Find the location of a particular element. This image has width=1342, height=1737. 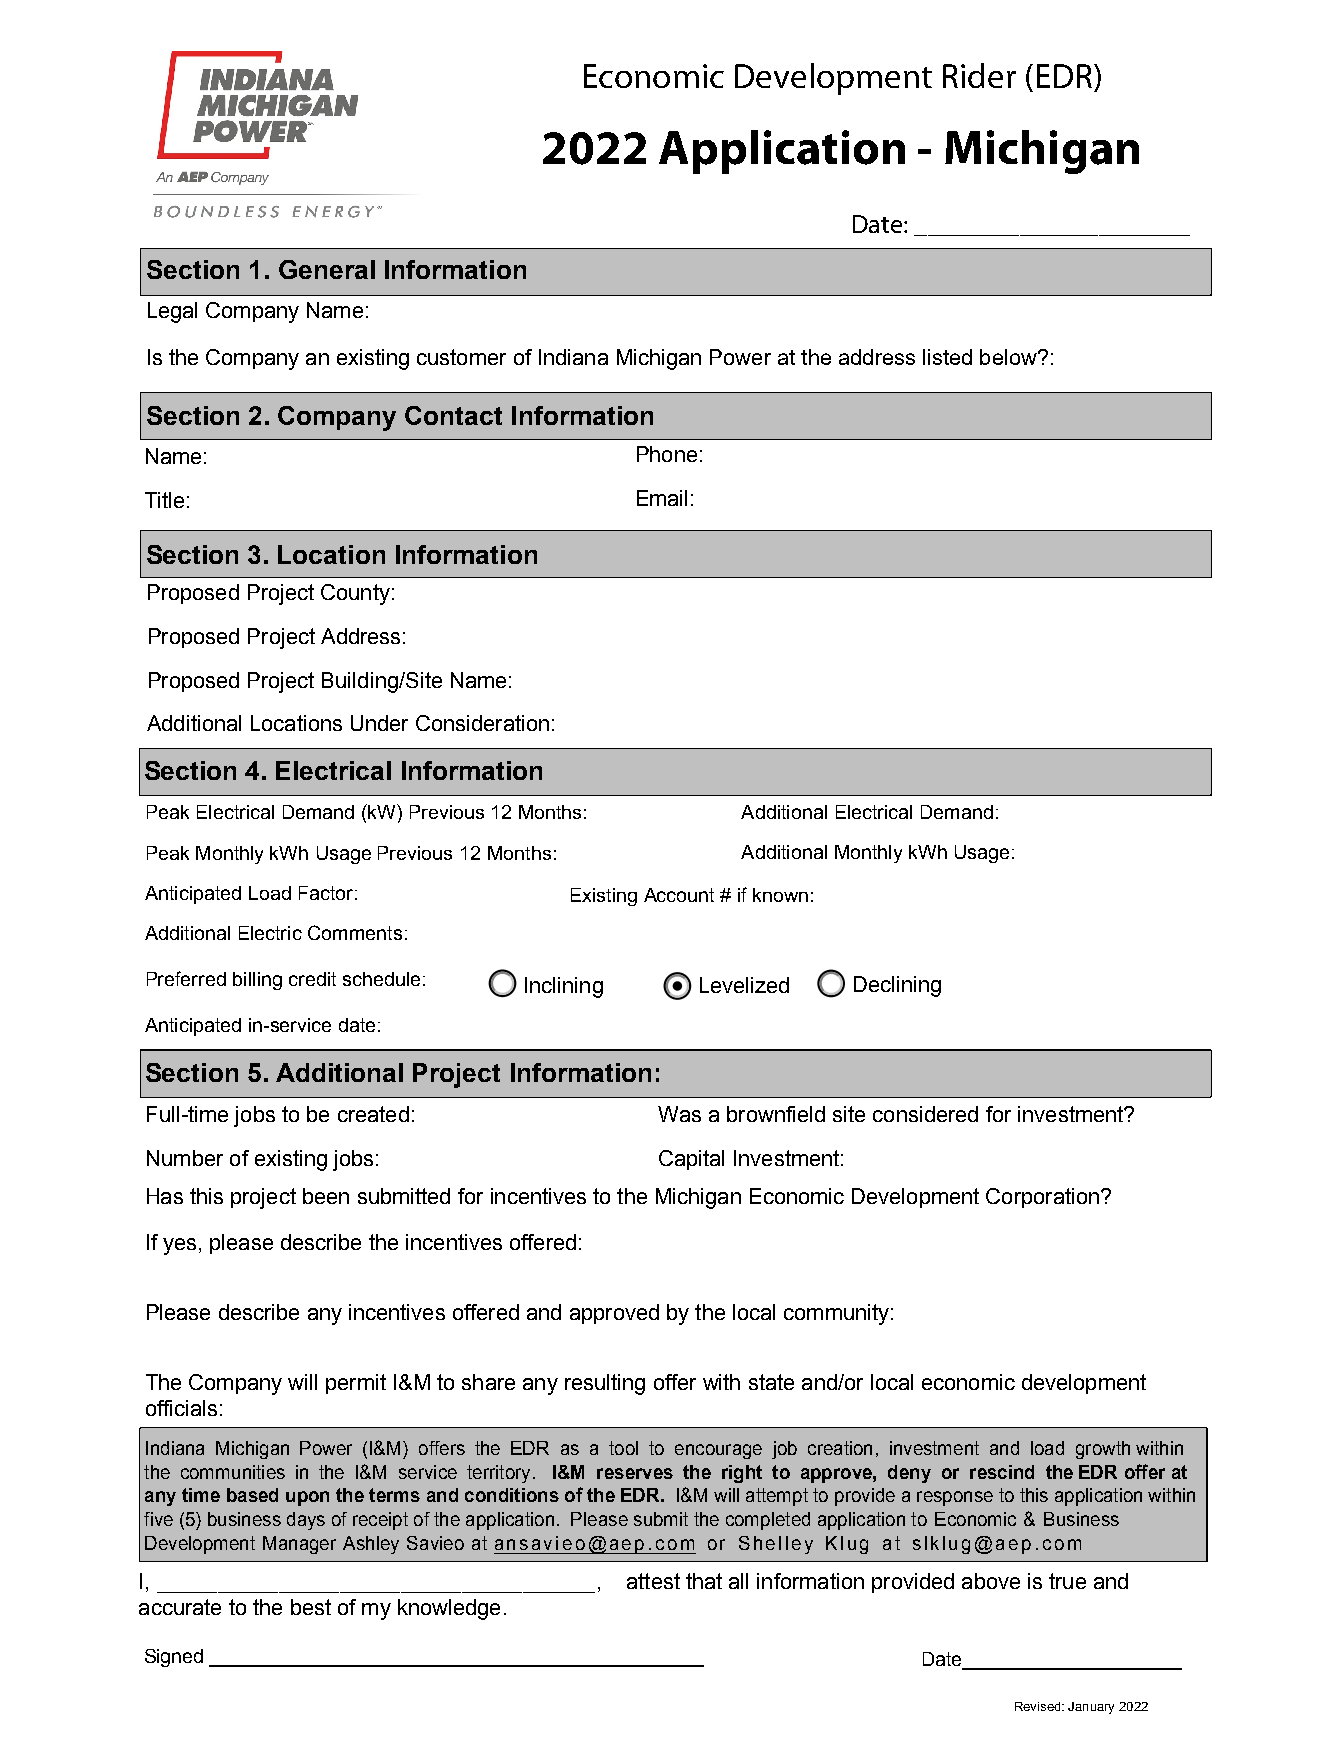

best is located at coordinates (311, 1607).
